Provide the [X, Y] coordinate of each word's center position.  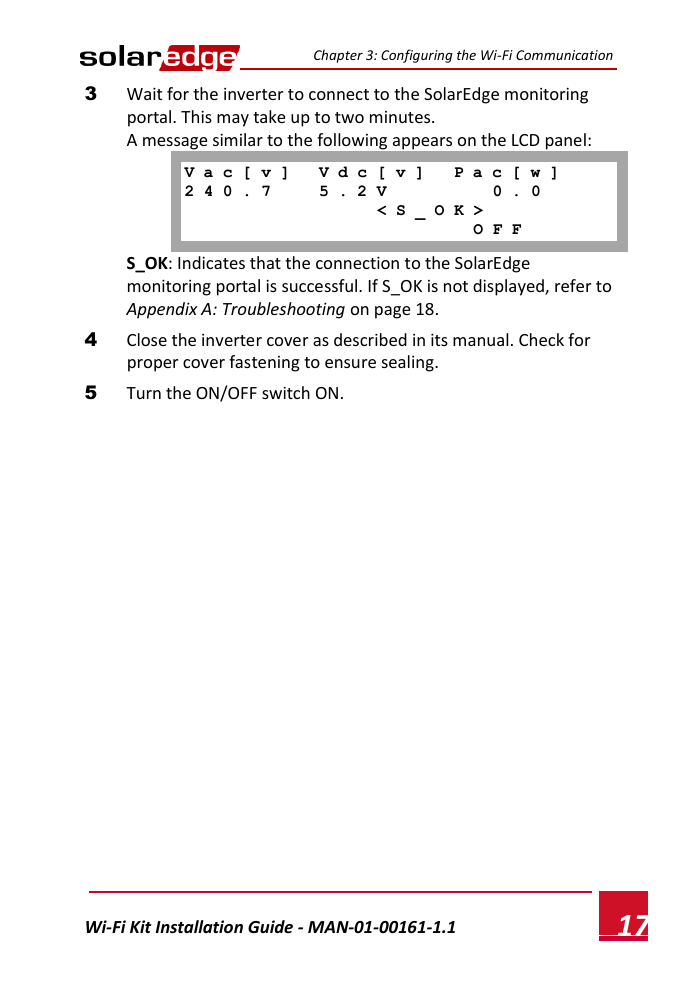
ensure [350, 363]
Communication [564, 55]
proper [153, 365]
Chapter [338, 56]
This [196, 116]
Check [541, 339]
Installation [199, 927]
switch [286, 392]
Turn [143, 393]
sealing [409, 363]
